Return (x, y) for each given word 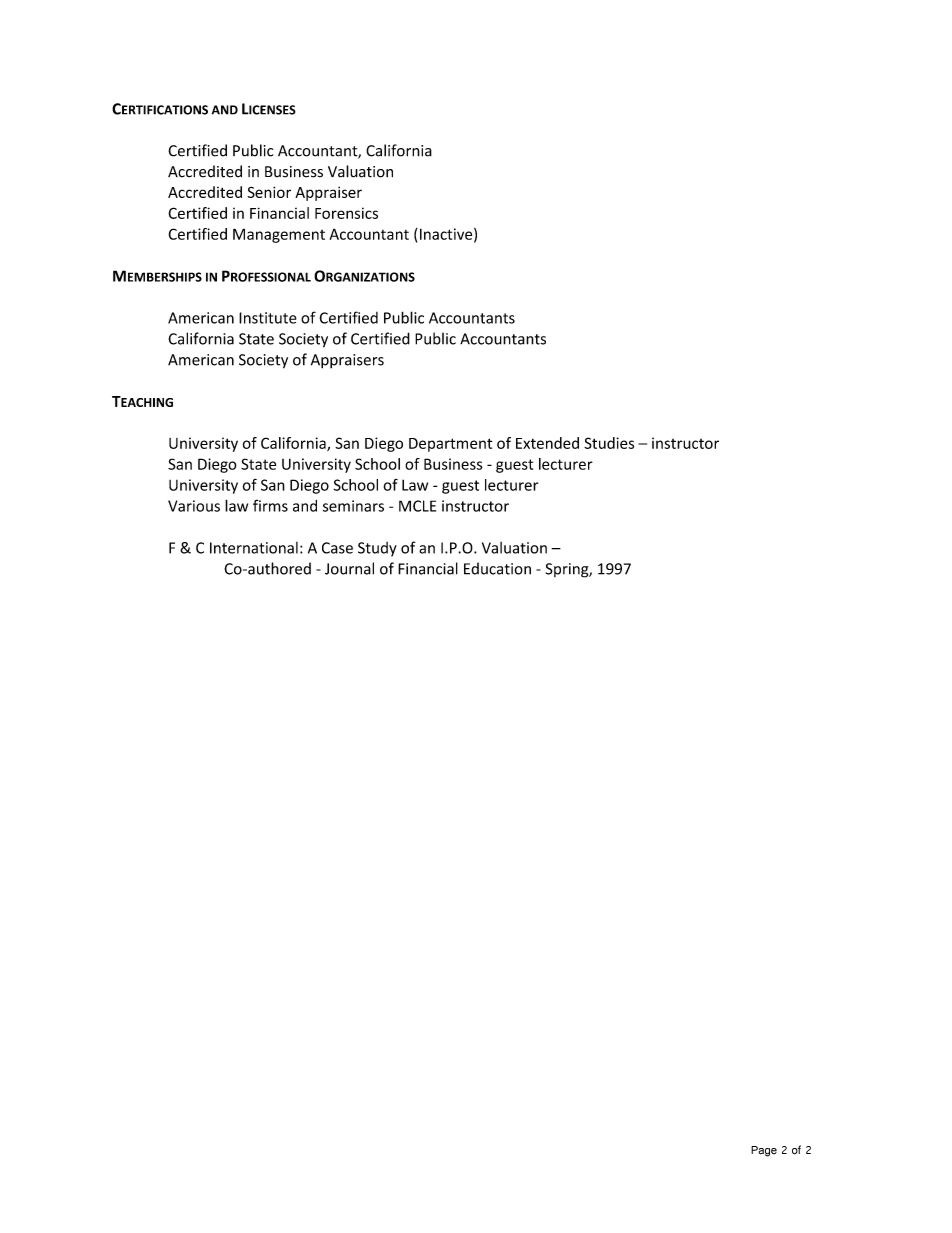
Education (497, 568)
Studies (609, 443)
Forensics (346, 213)
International (254, 548)
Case (337, 548)
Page (764, 1151)
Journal (349, 568)
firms (270, 505)
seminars (353, 506)
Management (279, 235)
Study (377, 549)
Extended (547, 443)
